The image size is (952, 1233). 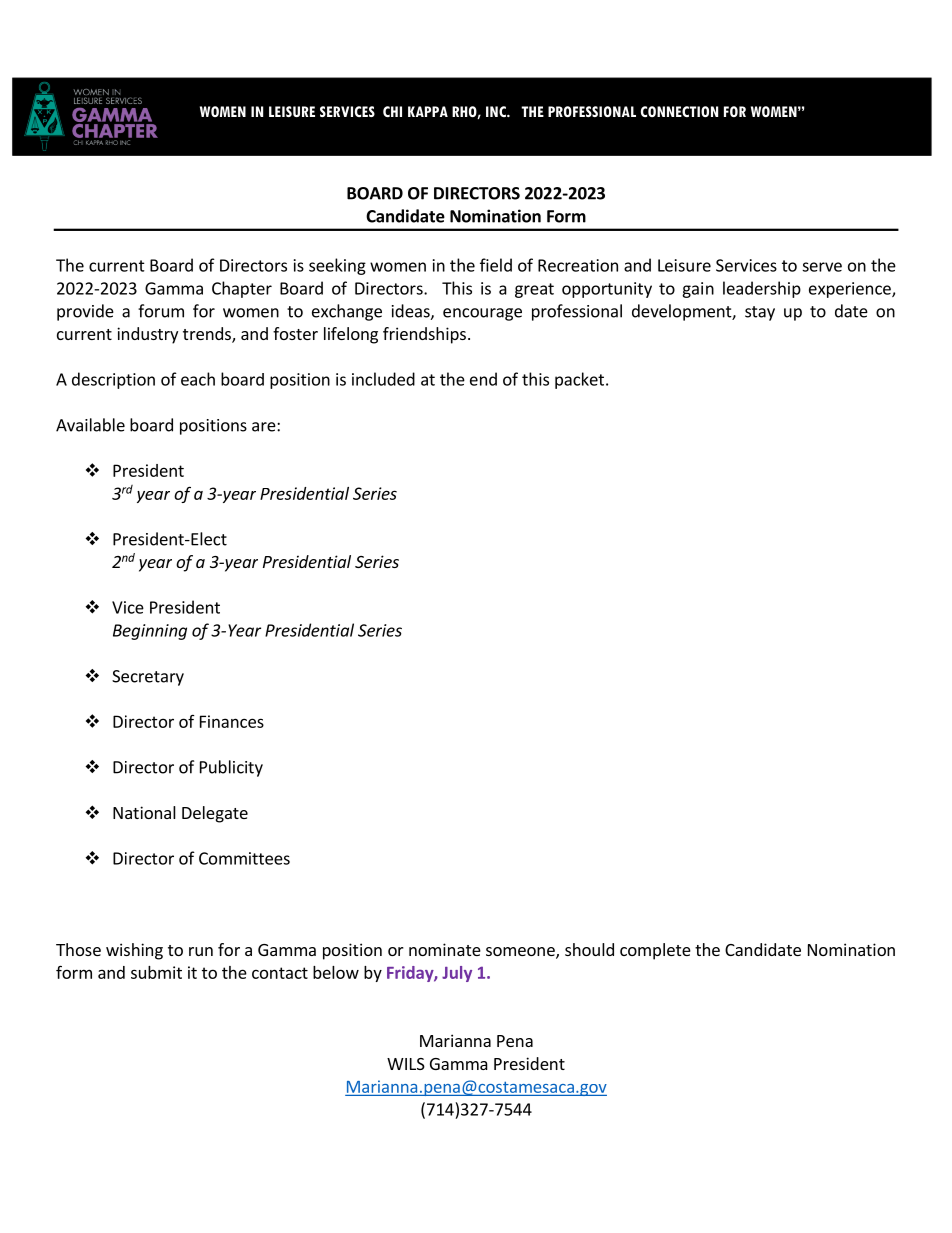 What do you see at coordinates (150, 632) in the screenshot?
I see `Beginning` at bounding box center [150, 632].
